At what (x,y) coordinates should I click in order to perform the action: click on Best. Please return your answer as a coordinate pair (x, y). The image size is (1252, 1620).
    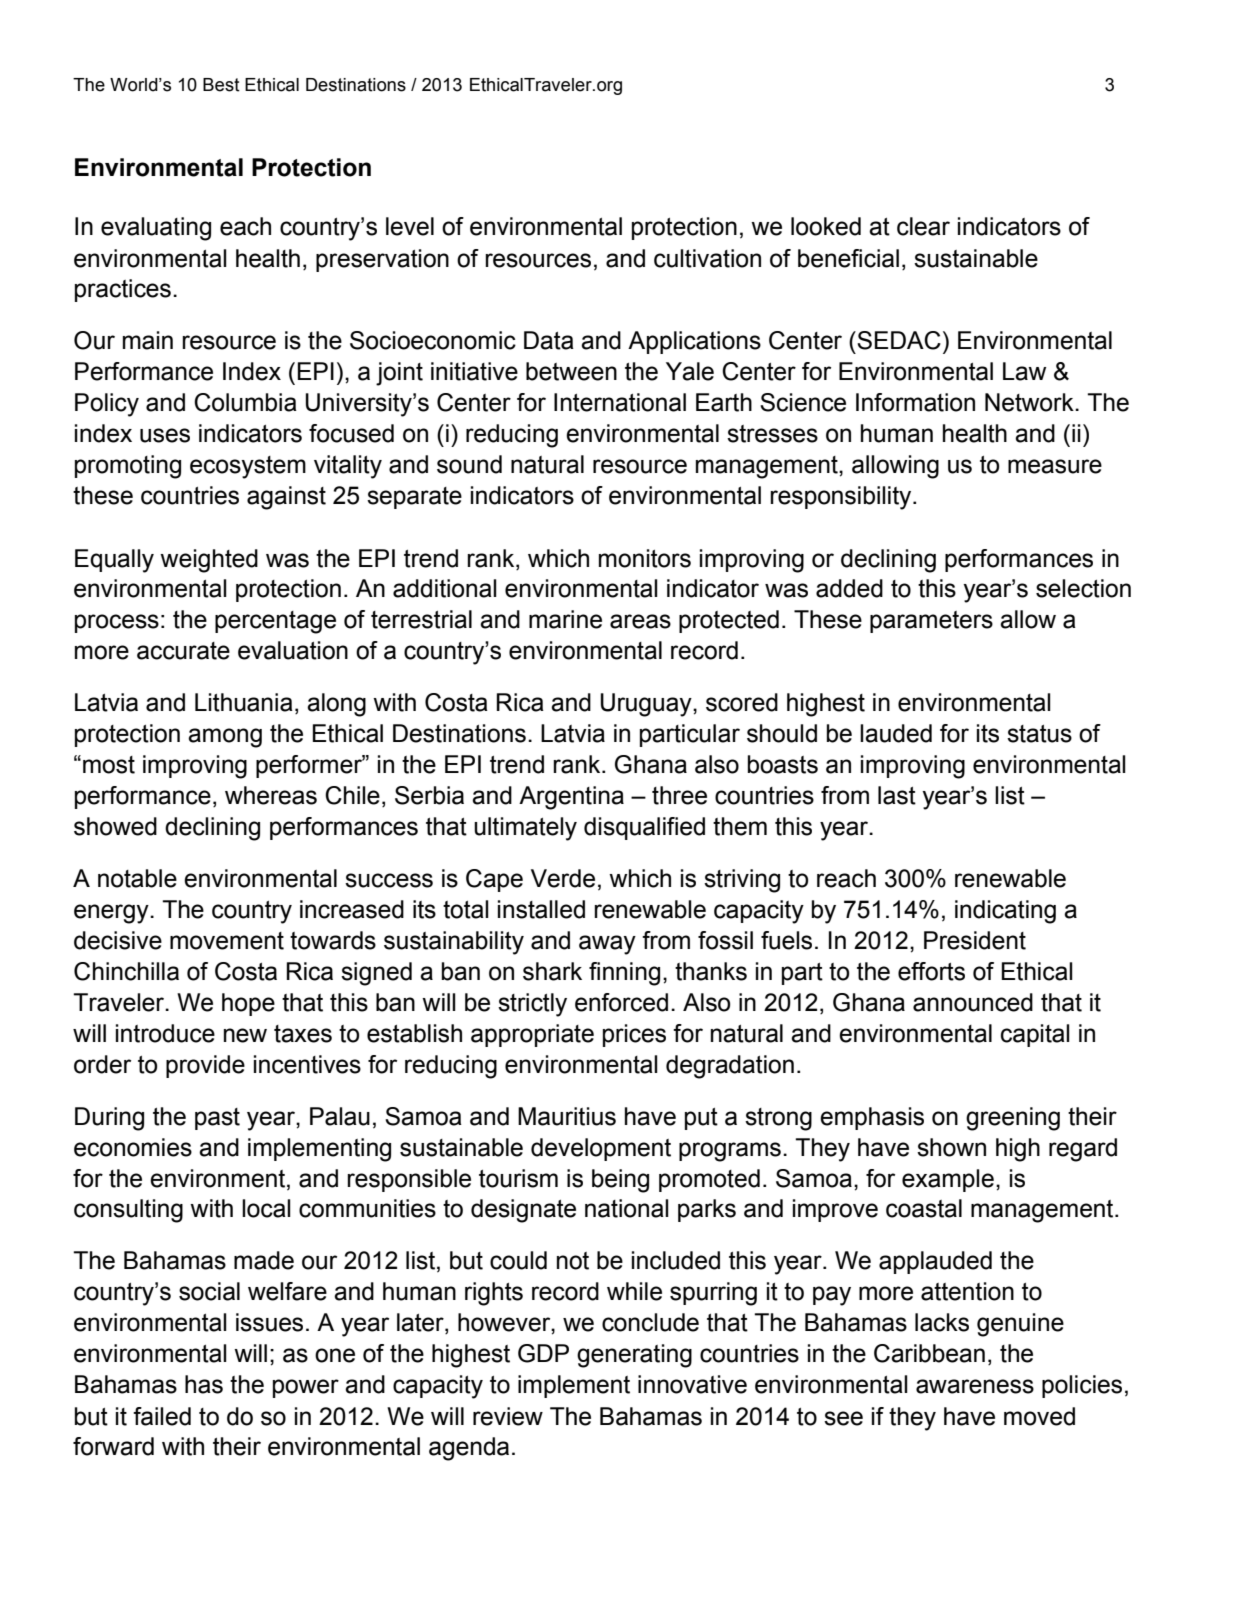
    Looking at the image, I should click on (221, 85).
